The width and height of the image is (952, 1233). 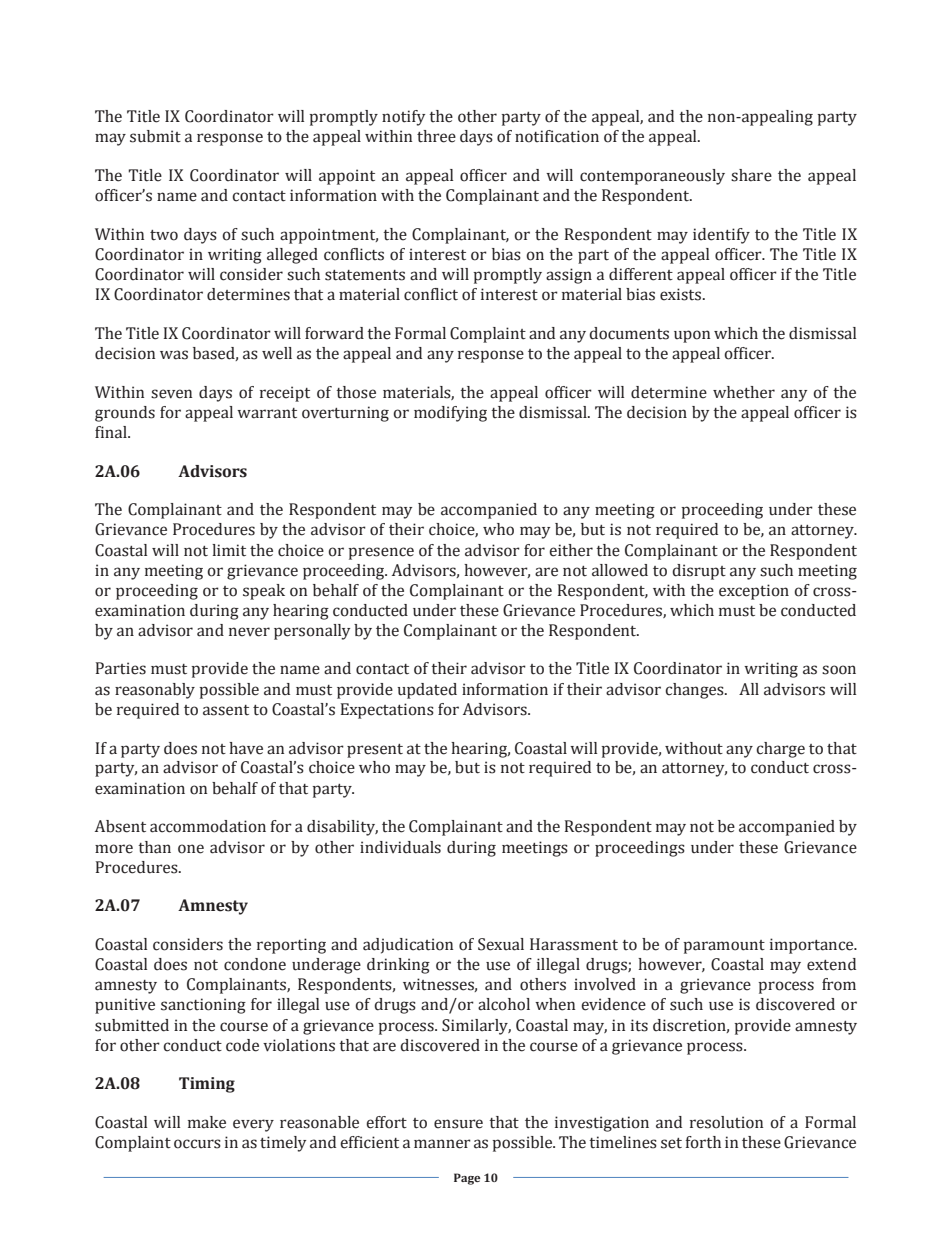 What do you see at coordinates (229, 550) in the image?
I see `limit` at bounding box center [229, 550].
